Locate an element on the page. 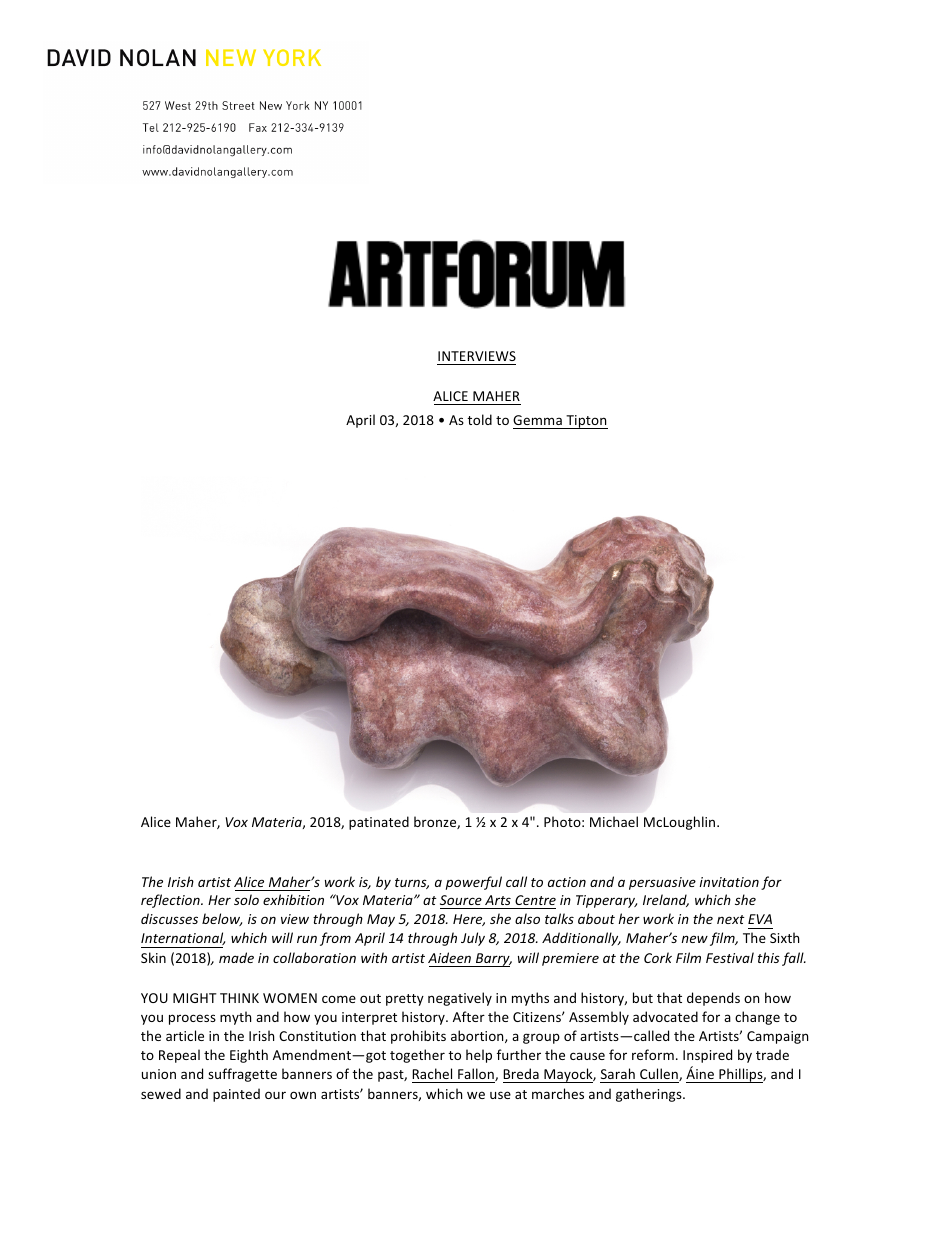  Michael is located at coordinates (614, 821).
